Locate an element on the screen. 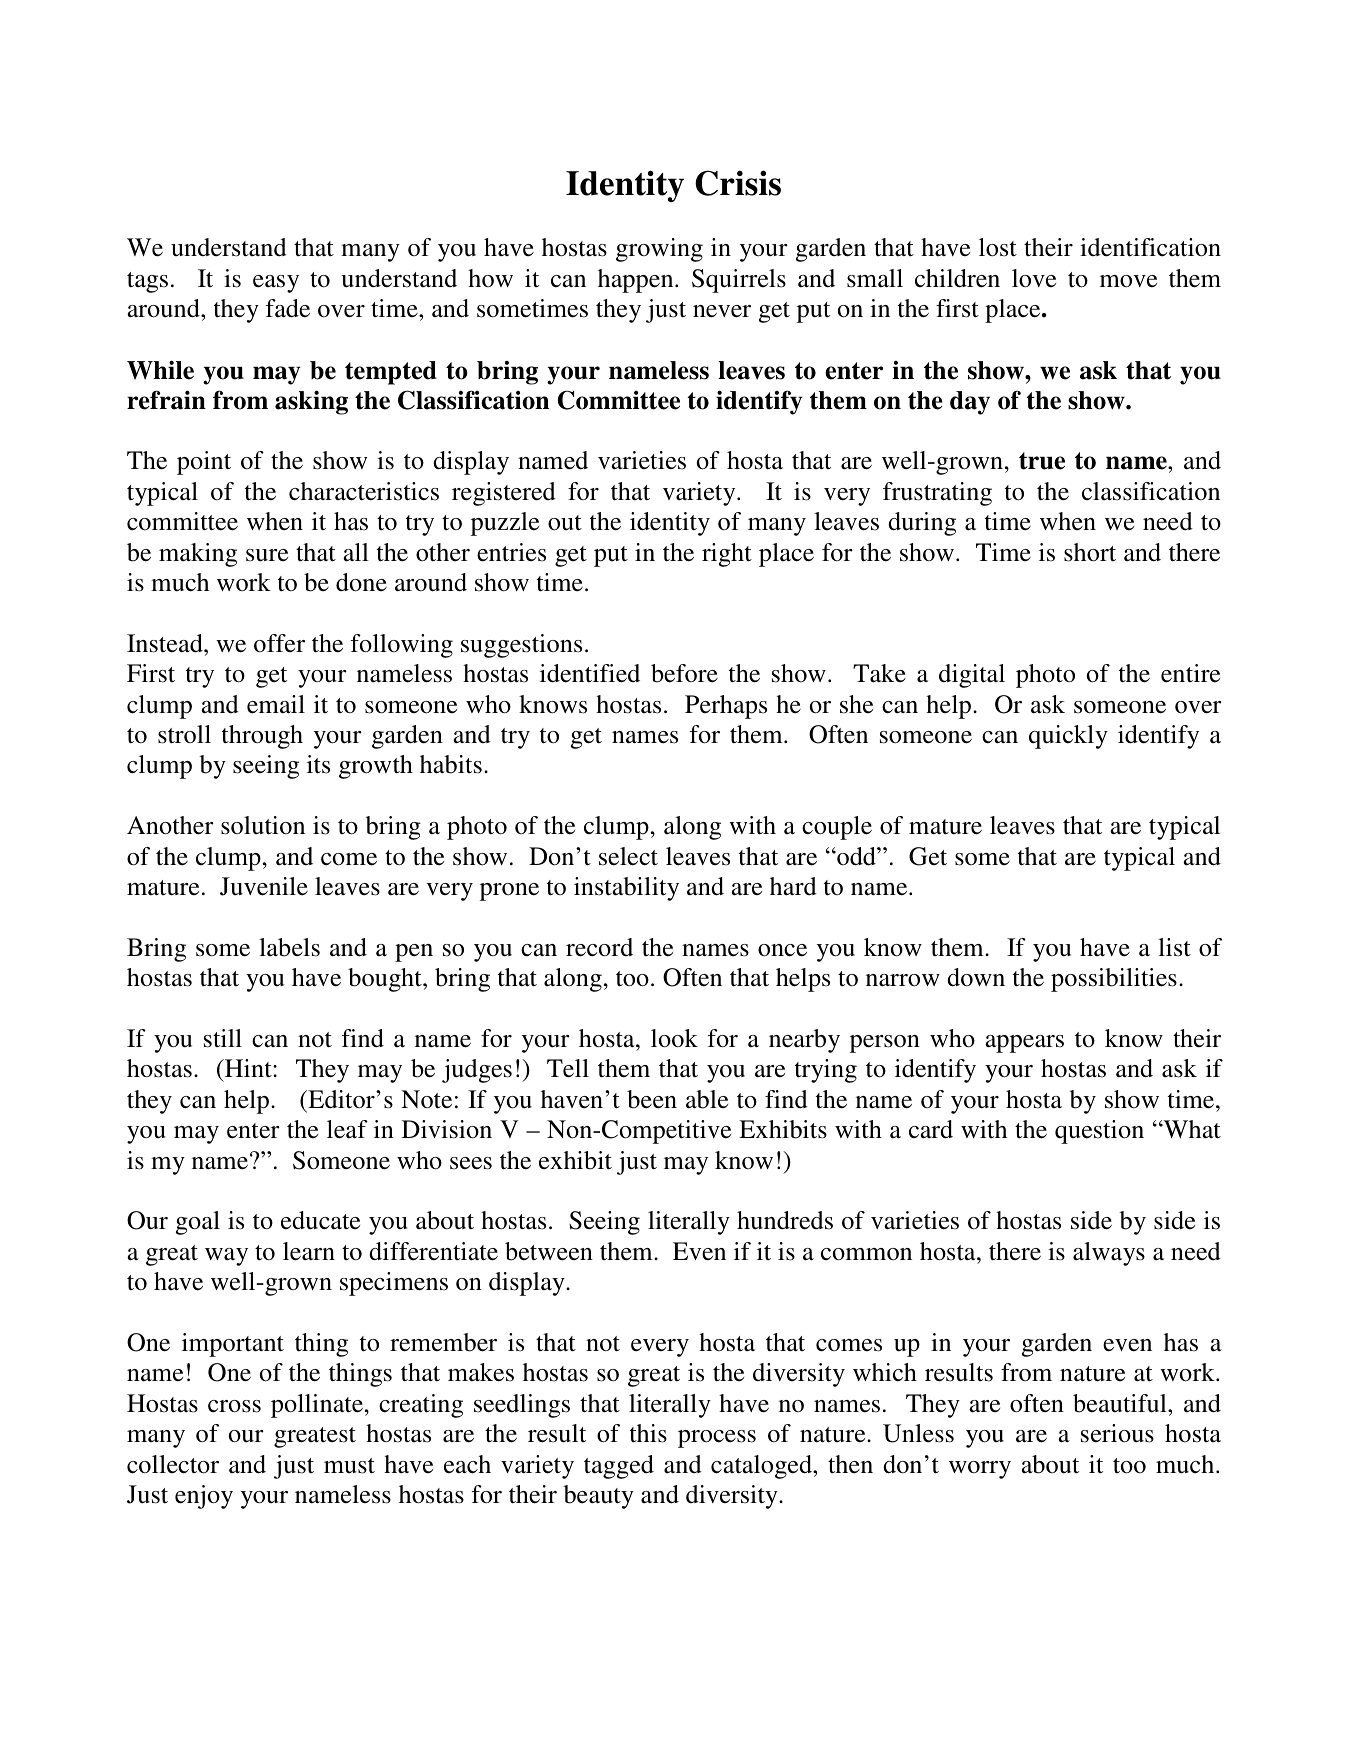  quickly is located at coordinates (1068, 737).
